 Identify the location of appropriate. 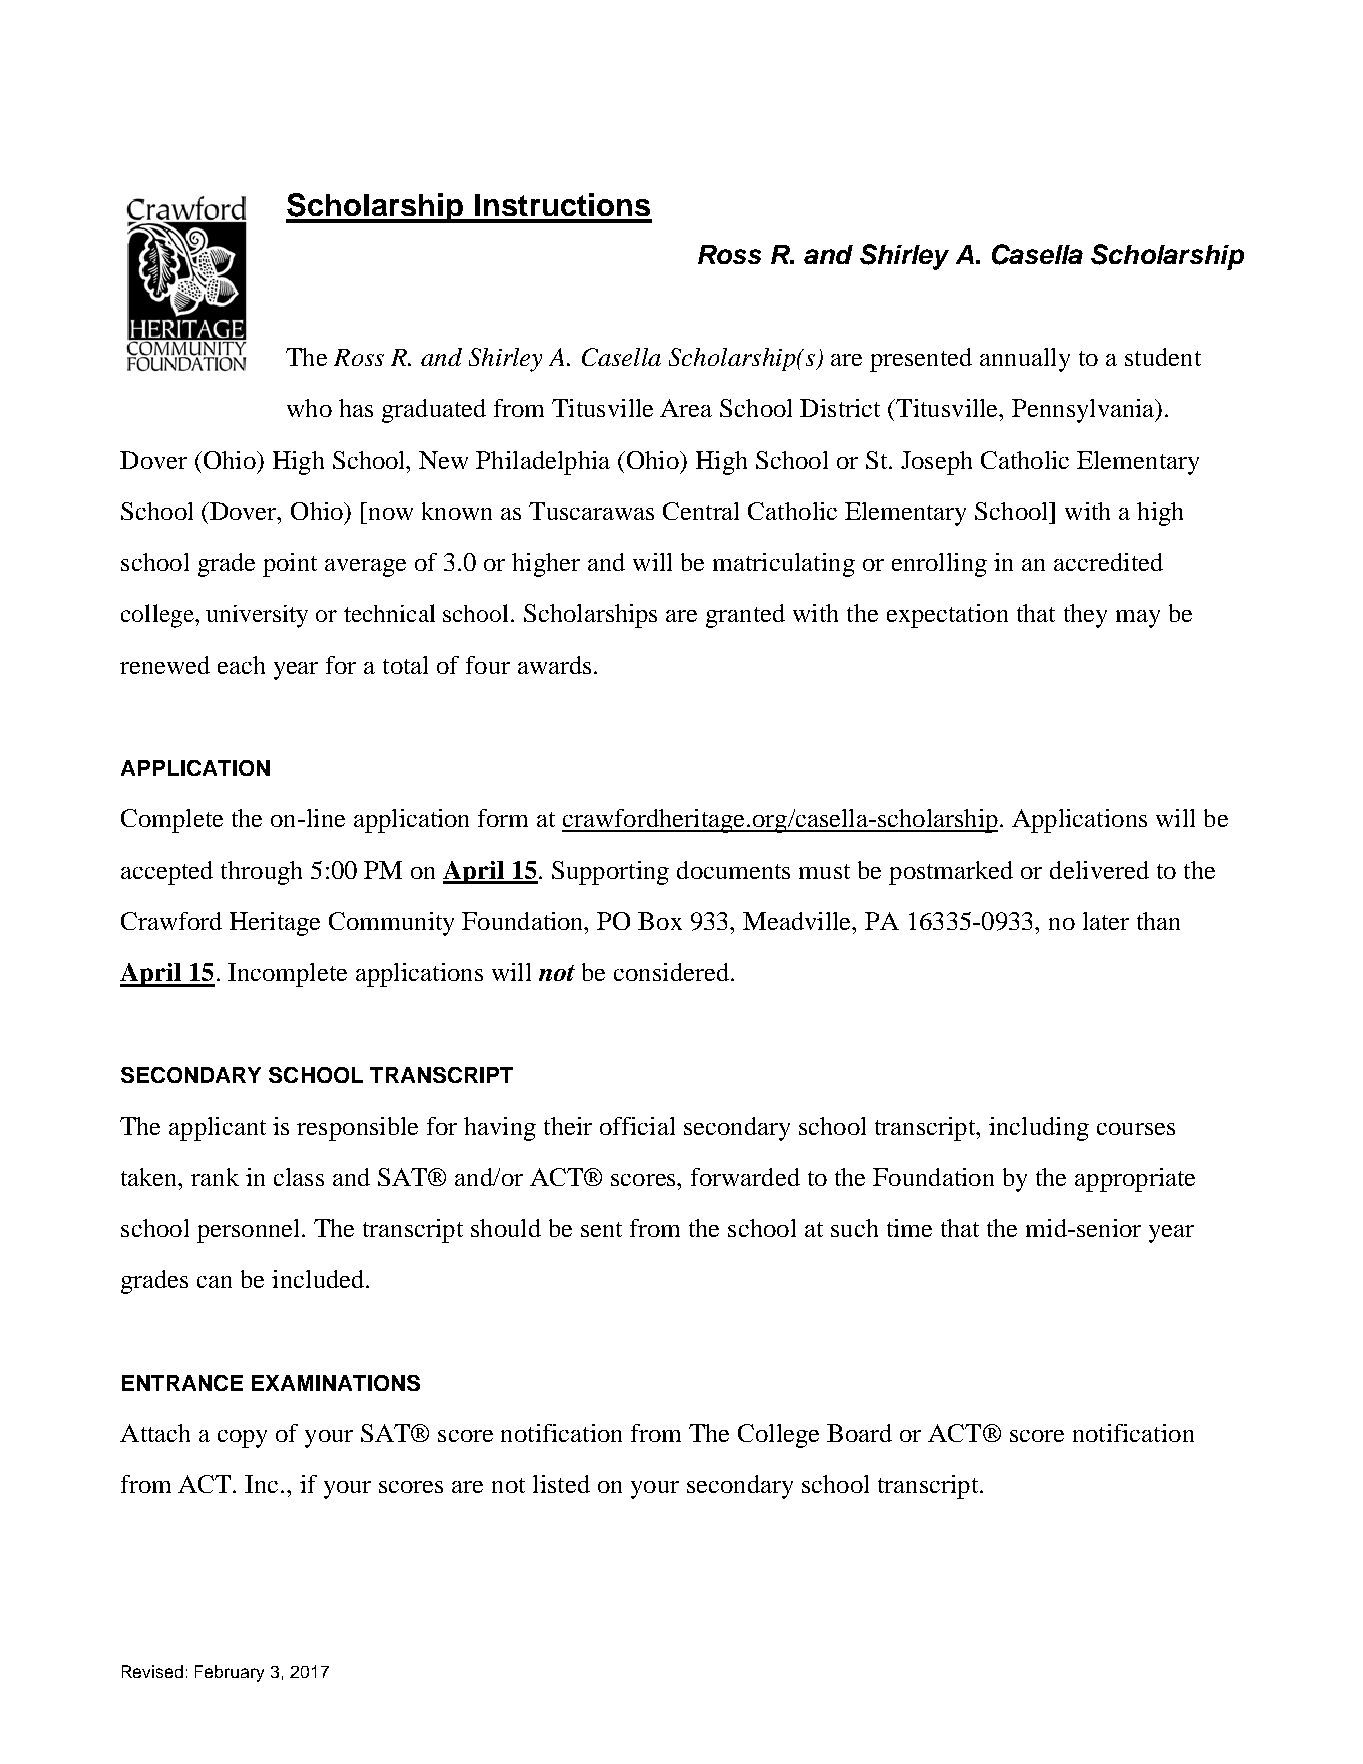
(1135, 1180).
